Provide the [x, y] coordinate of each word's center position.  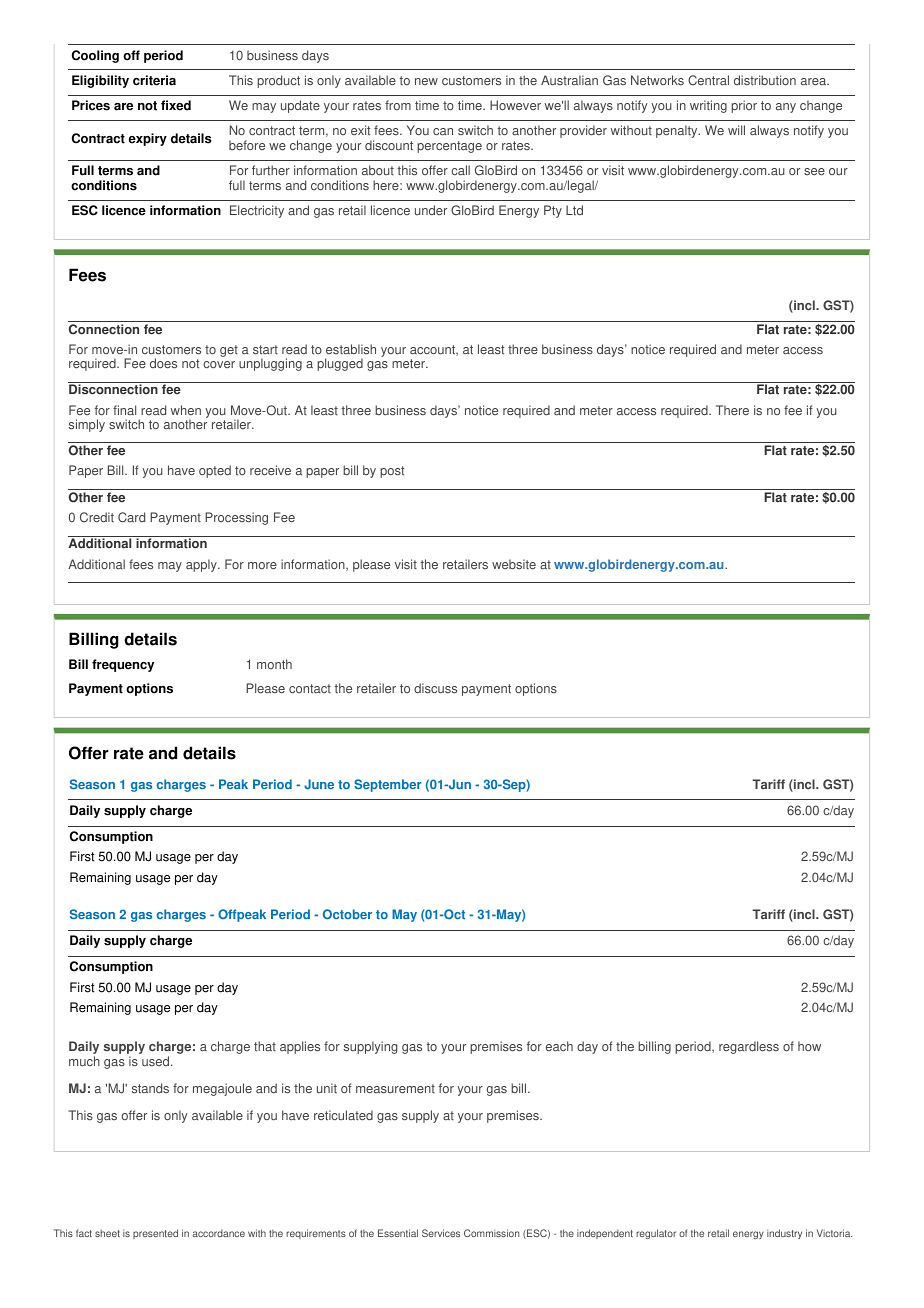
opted [215, 471]
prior [744, 106]
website [514, 564]
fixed [176, 105]
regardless [749, 1047]
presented [155, 1234]
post [392, 472]
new [426, 81]
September [388, 785]
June [319, 784]
